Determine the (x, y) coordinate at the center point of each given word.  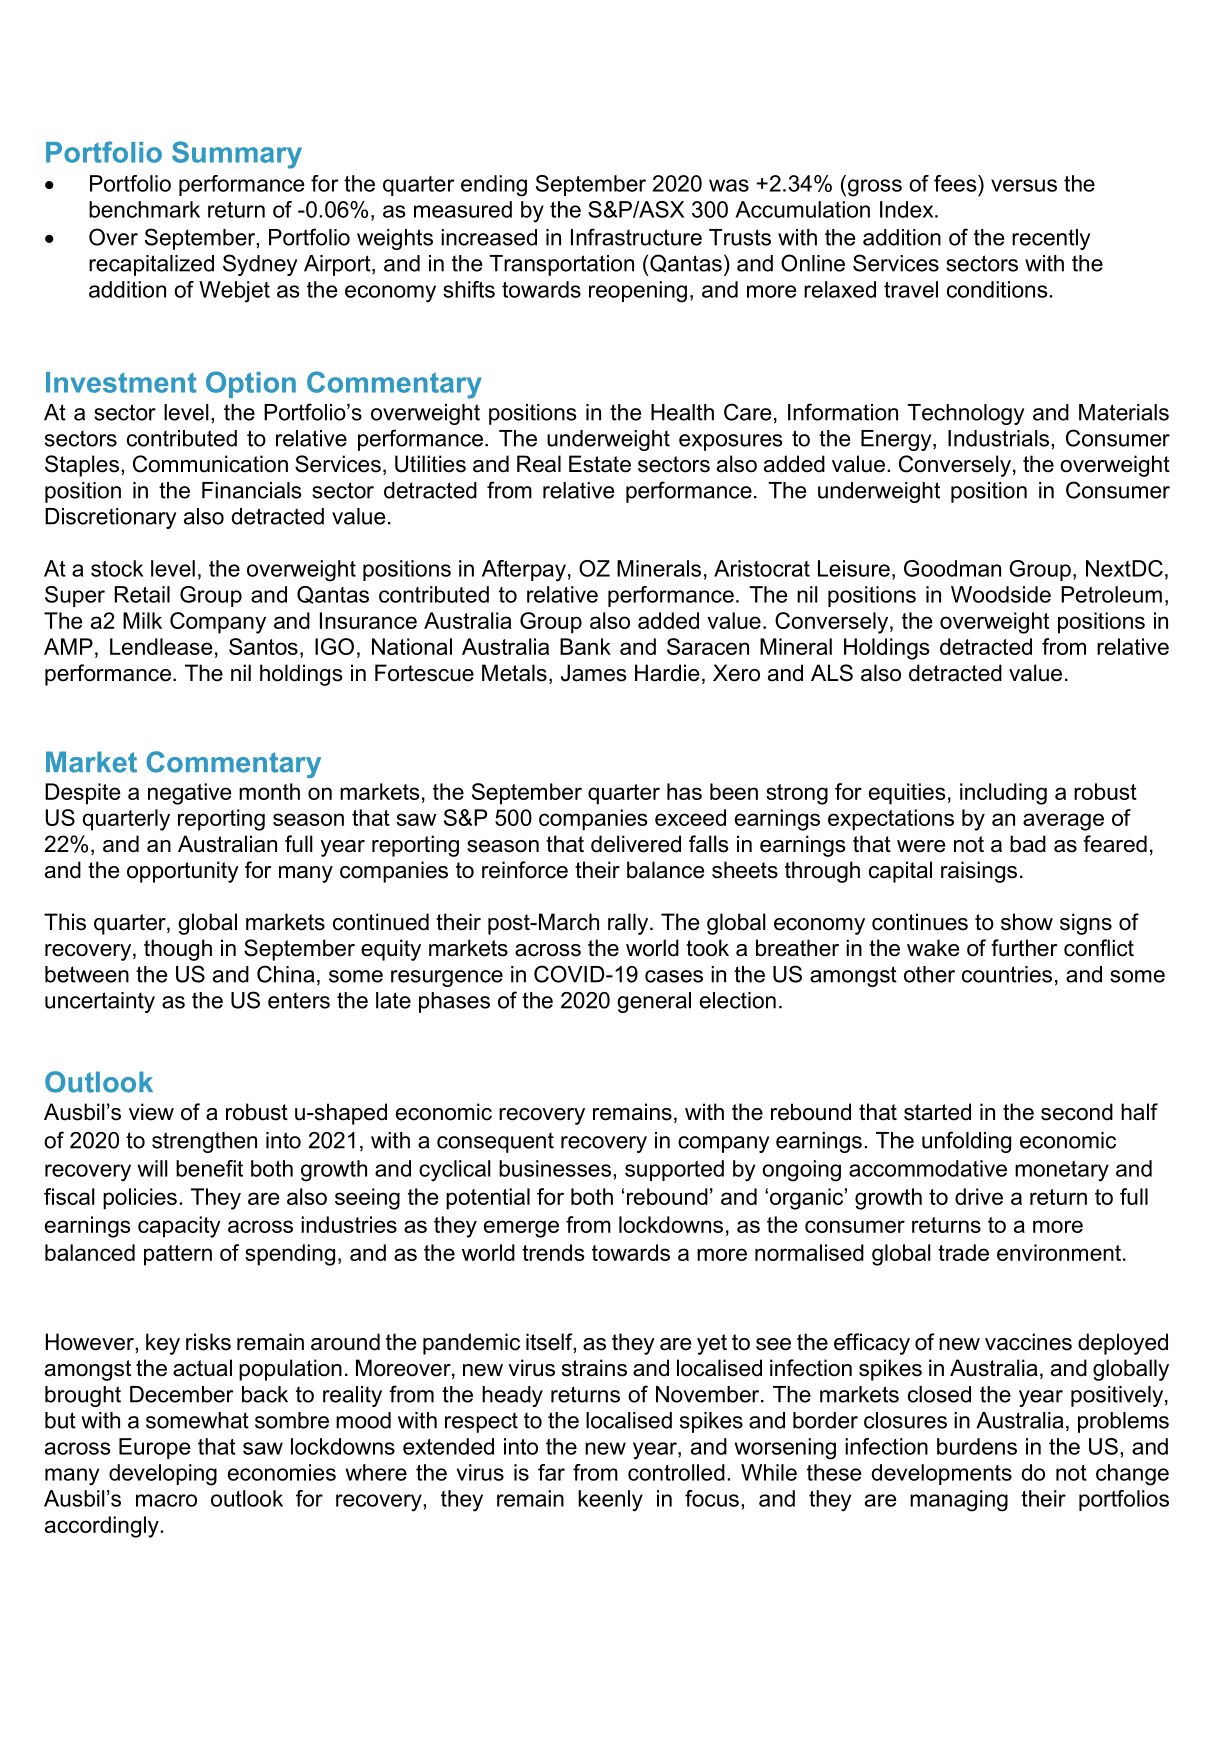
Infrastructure (636, 237)
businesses (555, 1168)
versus (1024, 185)
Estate (600, 464)
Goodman (952, 568)
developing (163, 1475)
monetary (1062, 1171)
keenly (610, 1501)
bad (1028, 844)
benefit (209, 1168)
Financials (252, 490)
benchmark (144, 209)
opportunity (183, 872)
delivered (636, 844)
